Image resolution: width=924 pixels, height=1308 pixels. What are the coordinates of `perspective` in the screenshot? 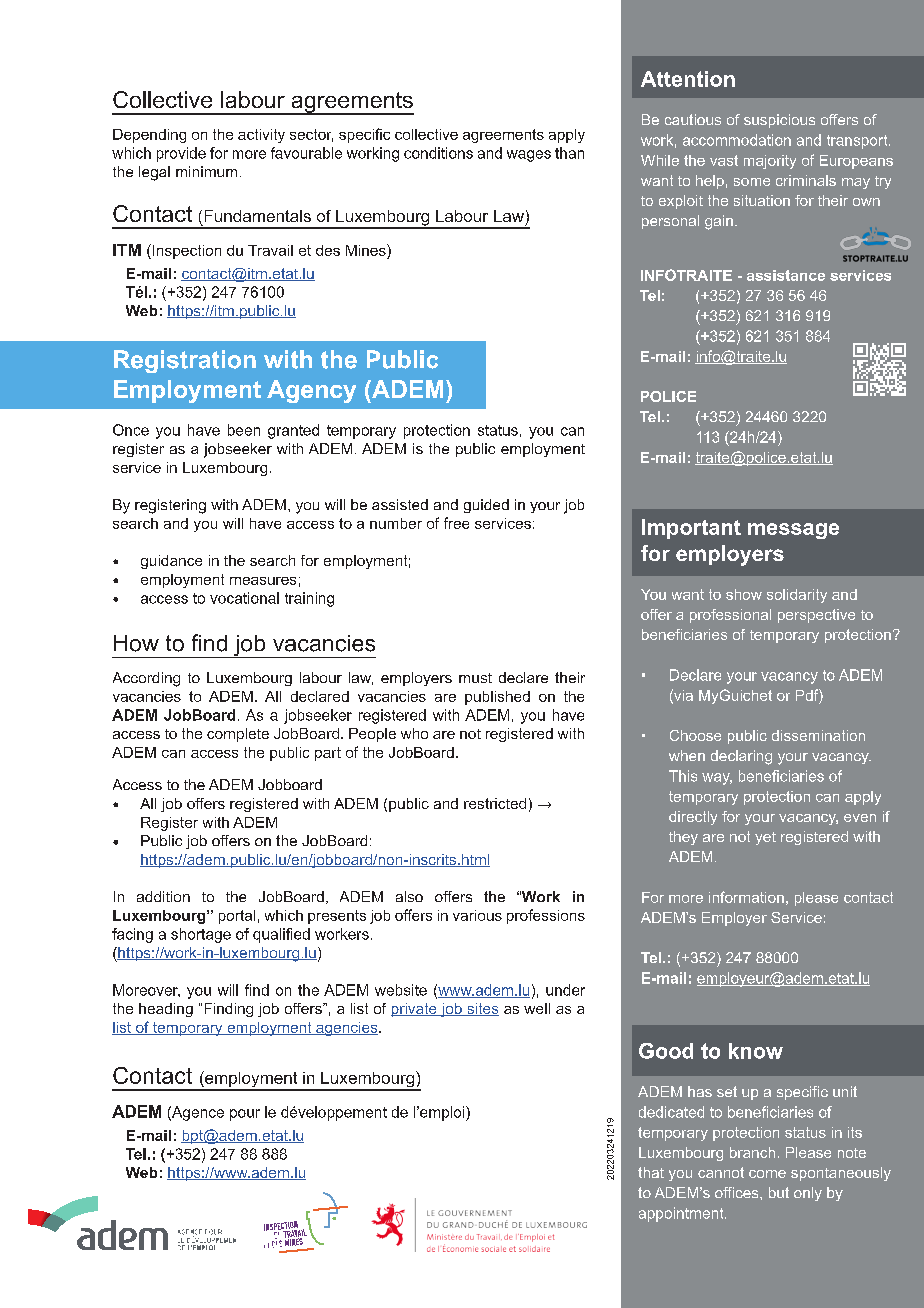 It's located at (816, 616).
